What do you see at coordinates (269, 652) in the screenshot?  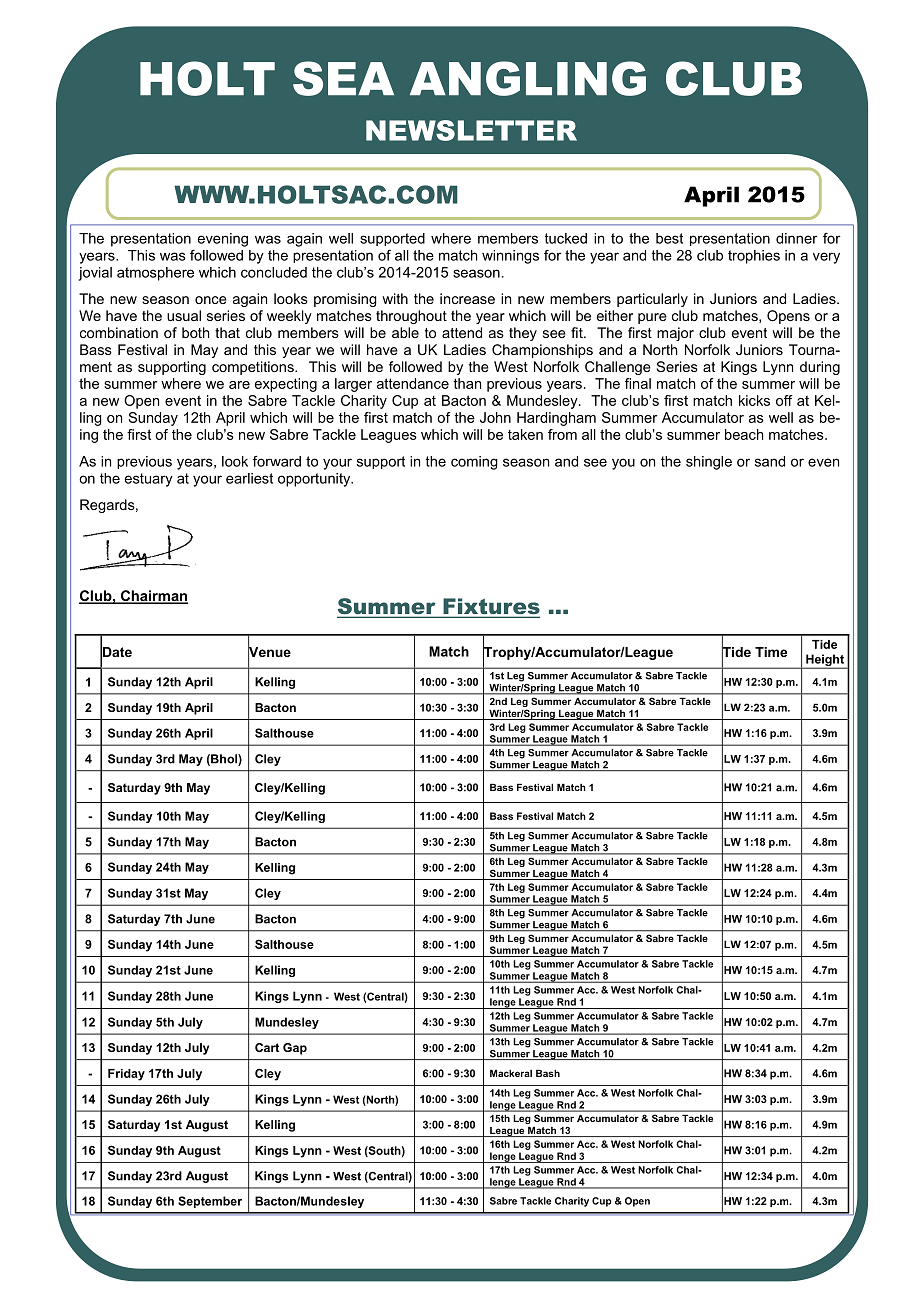 I see `Venue` at bounding box center [269, 652].
